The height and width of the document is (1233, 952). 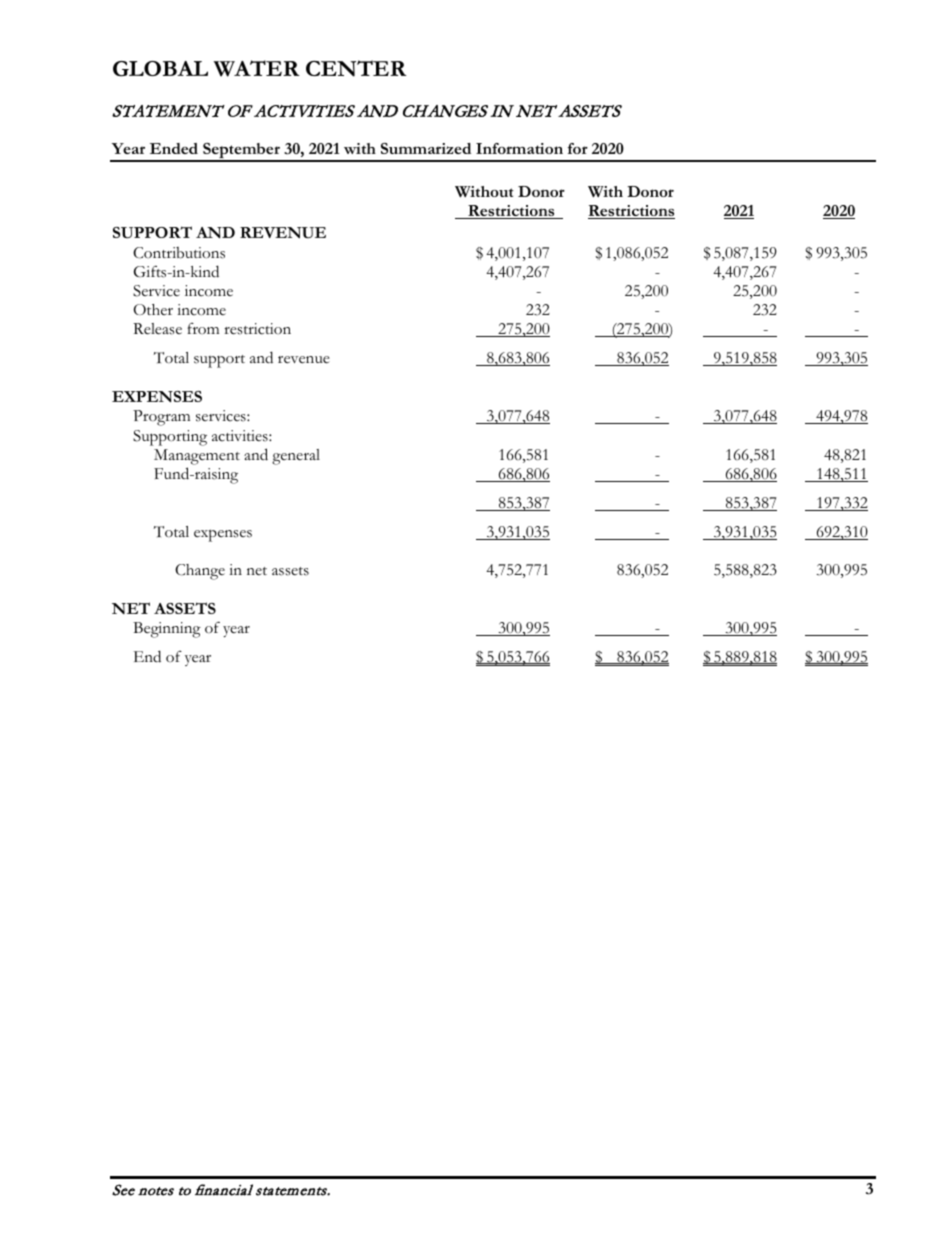 What do you see at coordinates (296, 457) in the document?
I see `general` at bounding box center [296, 457].
